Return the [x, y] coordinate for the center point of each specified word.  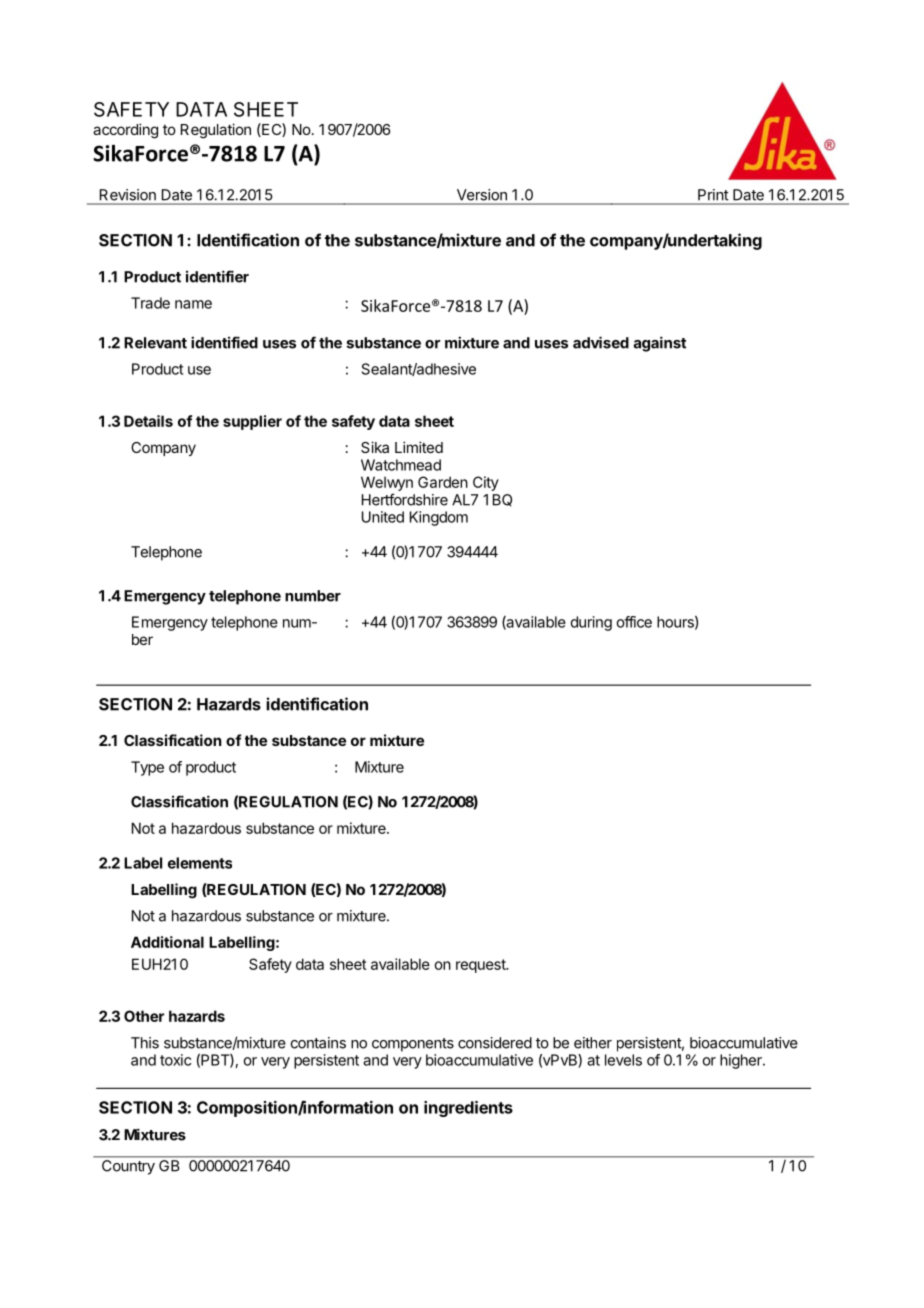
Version [482, 195]
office [634, 622]
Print [713, 194]
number [313, 596]
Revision [128, 195]
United [383, 517]
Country [128, 1167]
